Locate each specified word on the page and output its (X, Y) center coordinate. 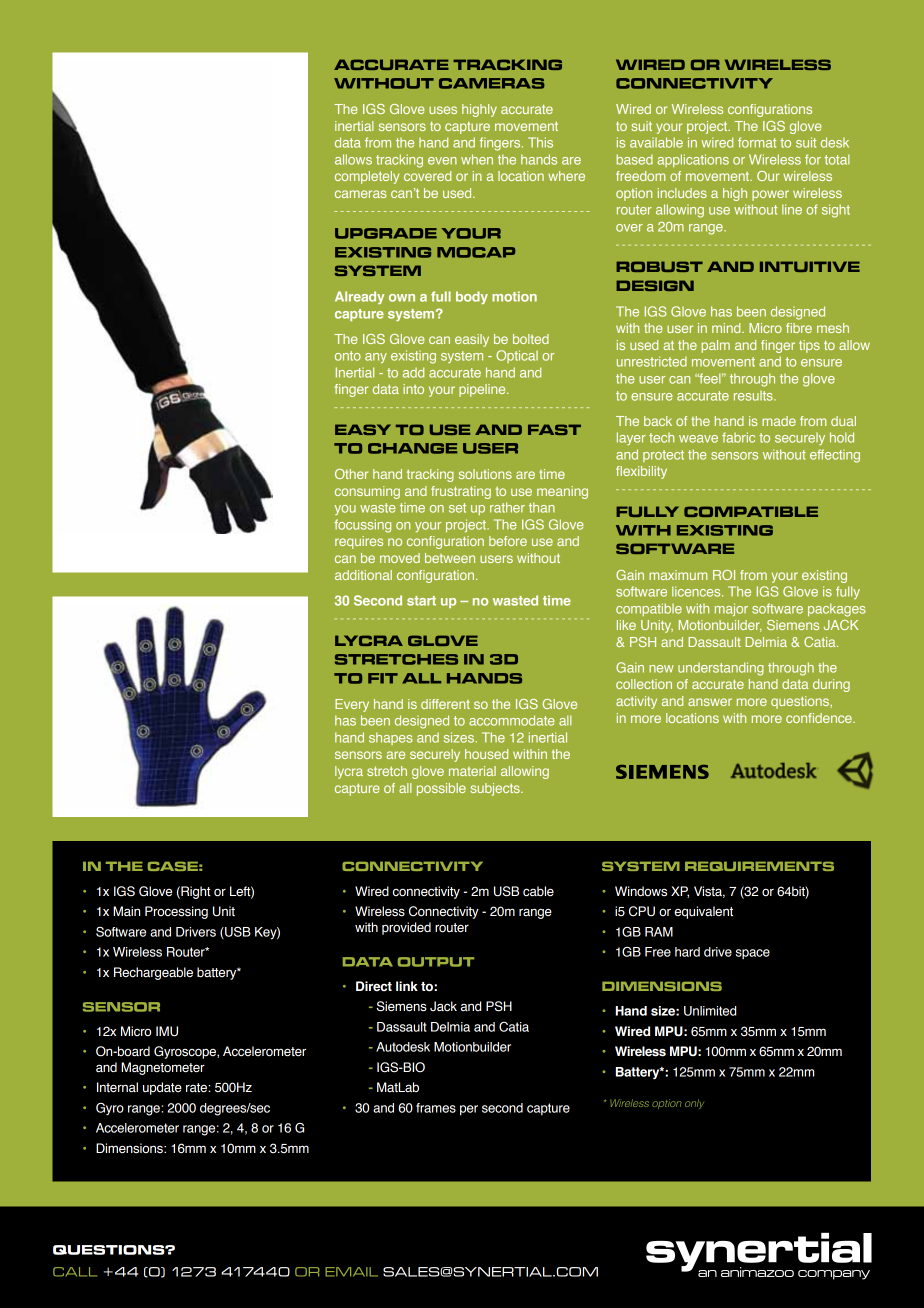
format (757, 142)
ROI (724, 575)
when (477, 159)
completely (367, 177)
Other (351, 474)
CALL (75, 1272)
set (457, 508)
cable (538, 891)
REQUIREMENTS (759, 866)
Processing (176, 912)
